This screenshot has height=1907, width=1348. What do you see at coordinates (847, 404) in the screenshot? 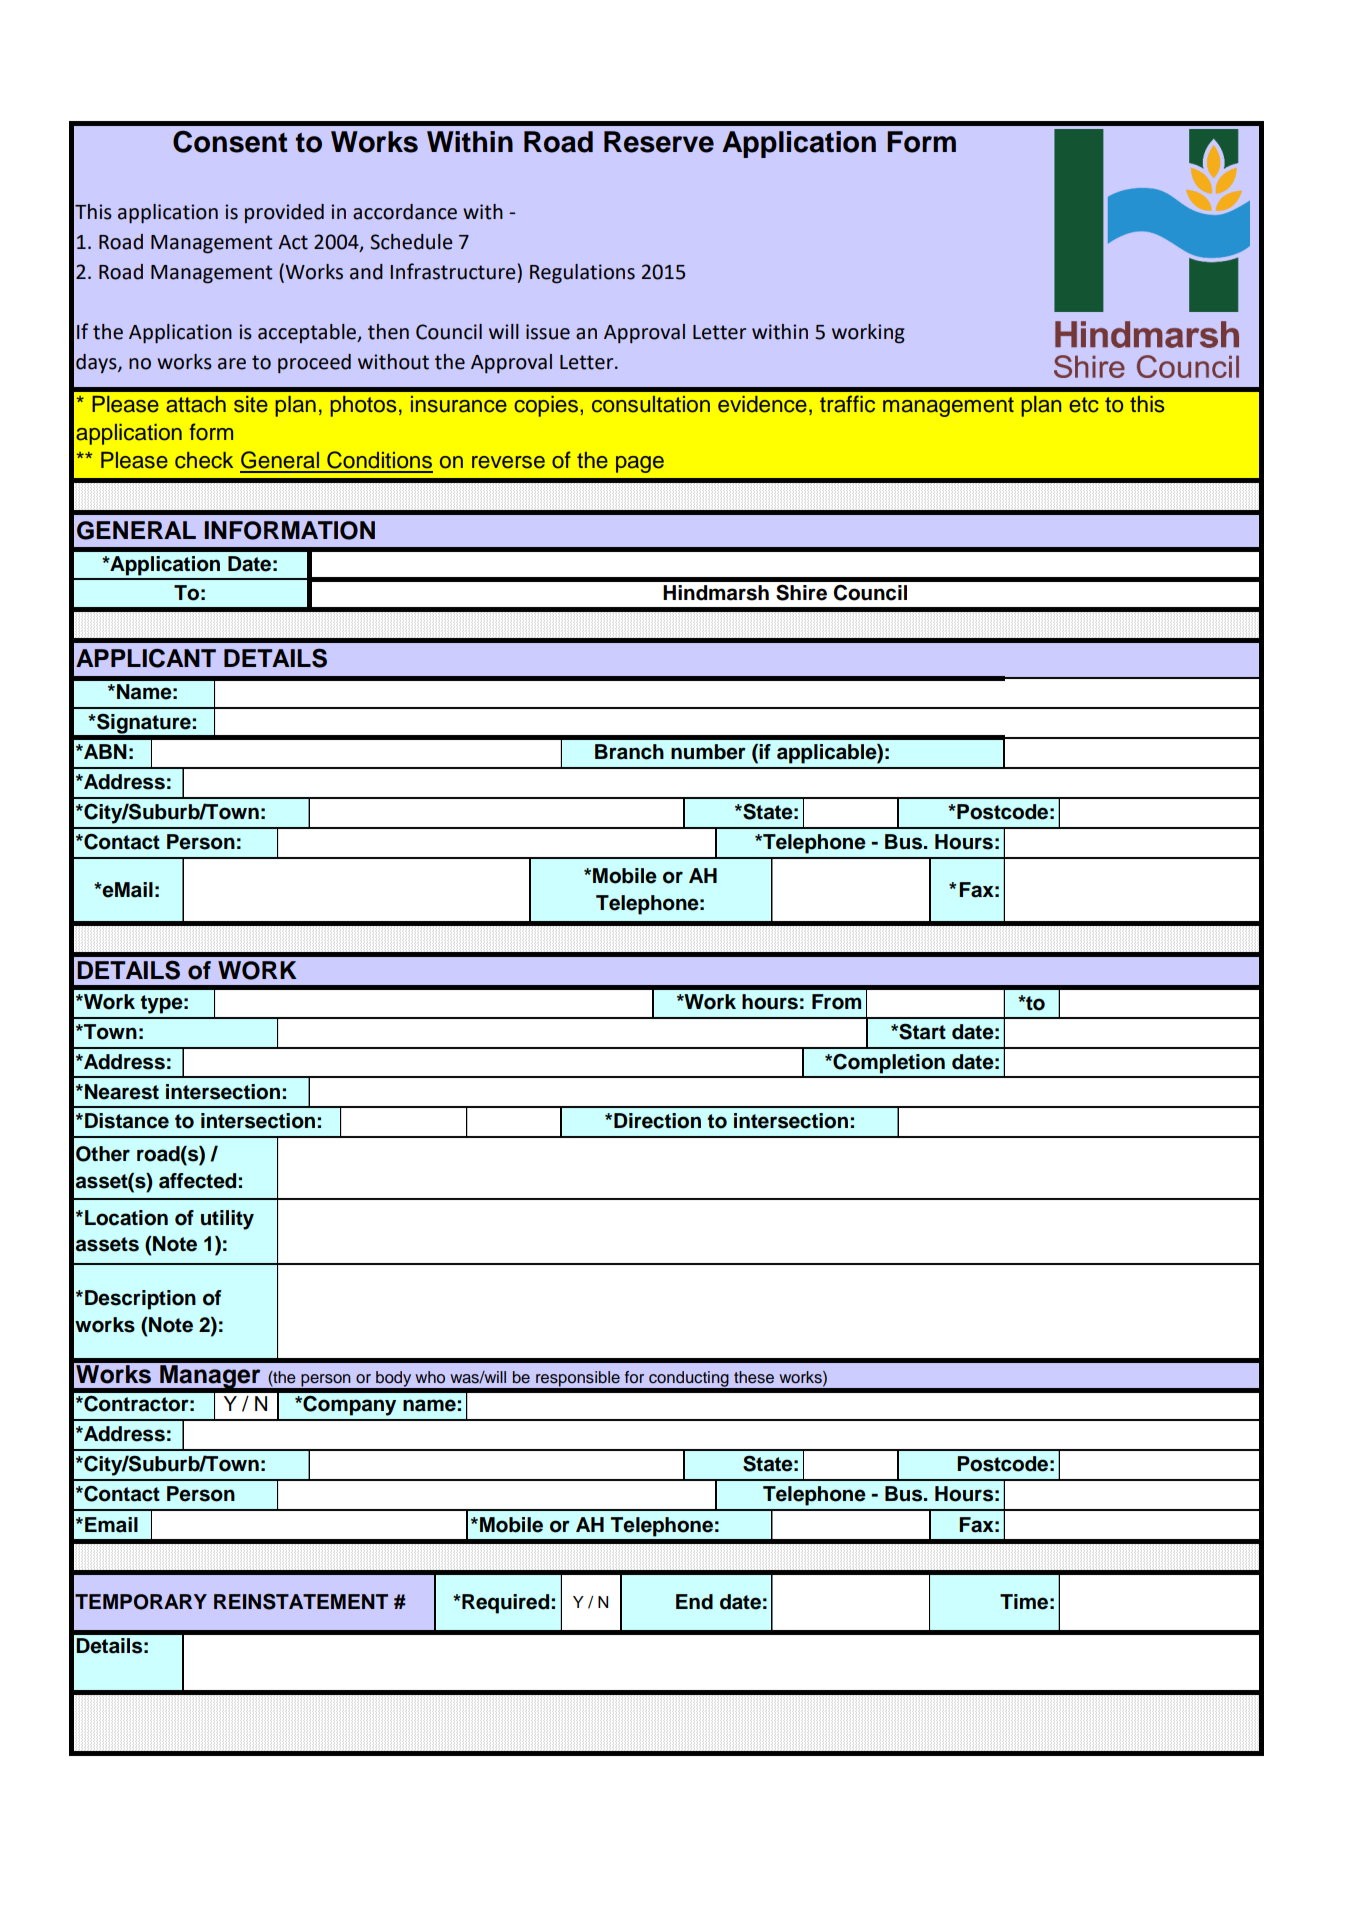
I see `traffic` at bounding box center [847, 404].
